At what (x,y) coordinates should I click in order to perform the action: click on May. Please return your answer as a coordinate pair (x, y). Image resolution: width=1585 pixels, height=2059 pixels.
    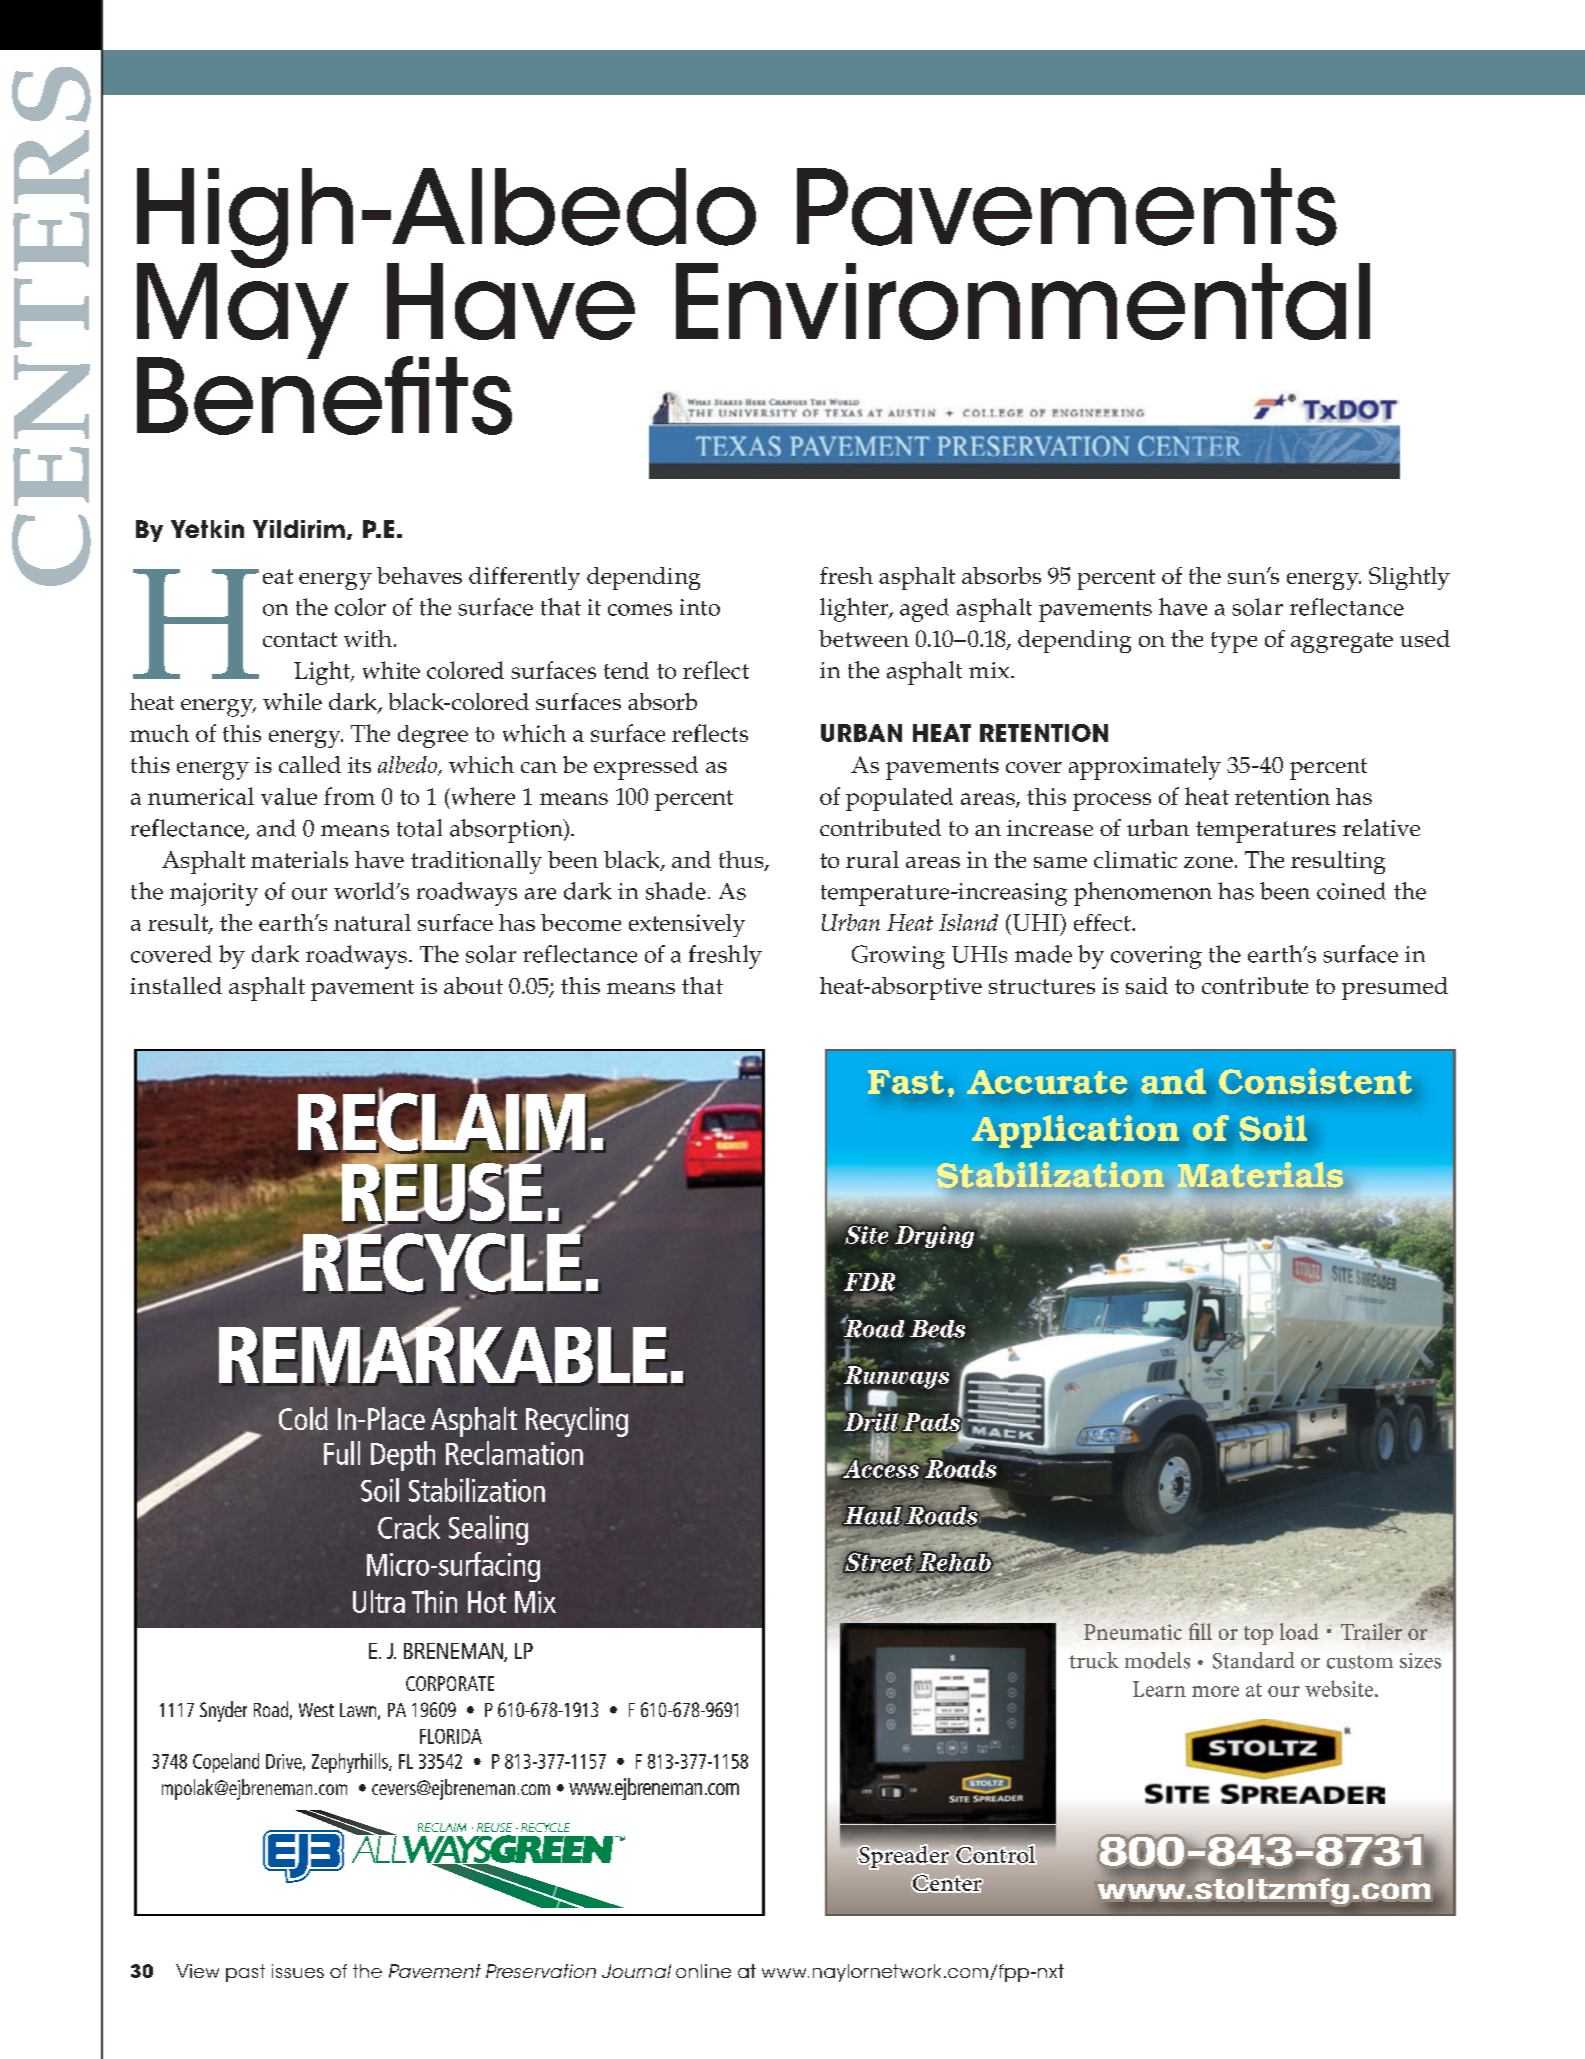
    Looking at the image, I should click on (243, 310).
